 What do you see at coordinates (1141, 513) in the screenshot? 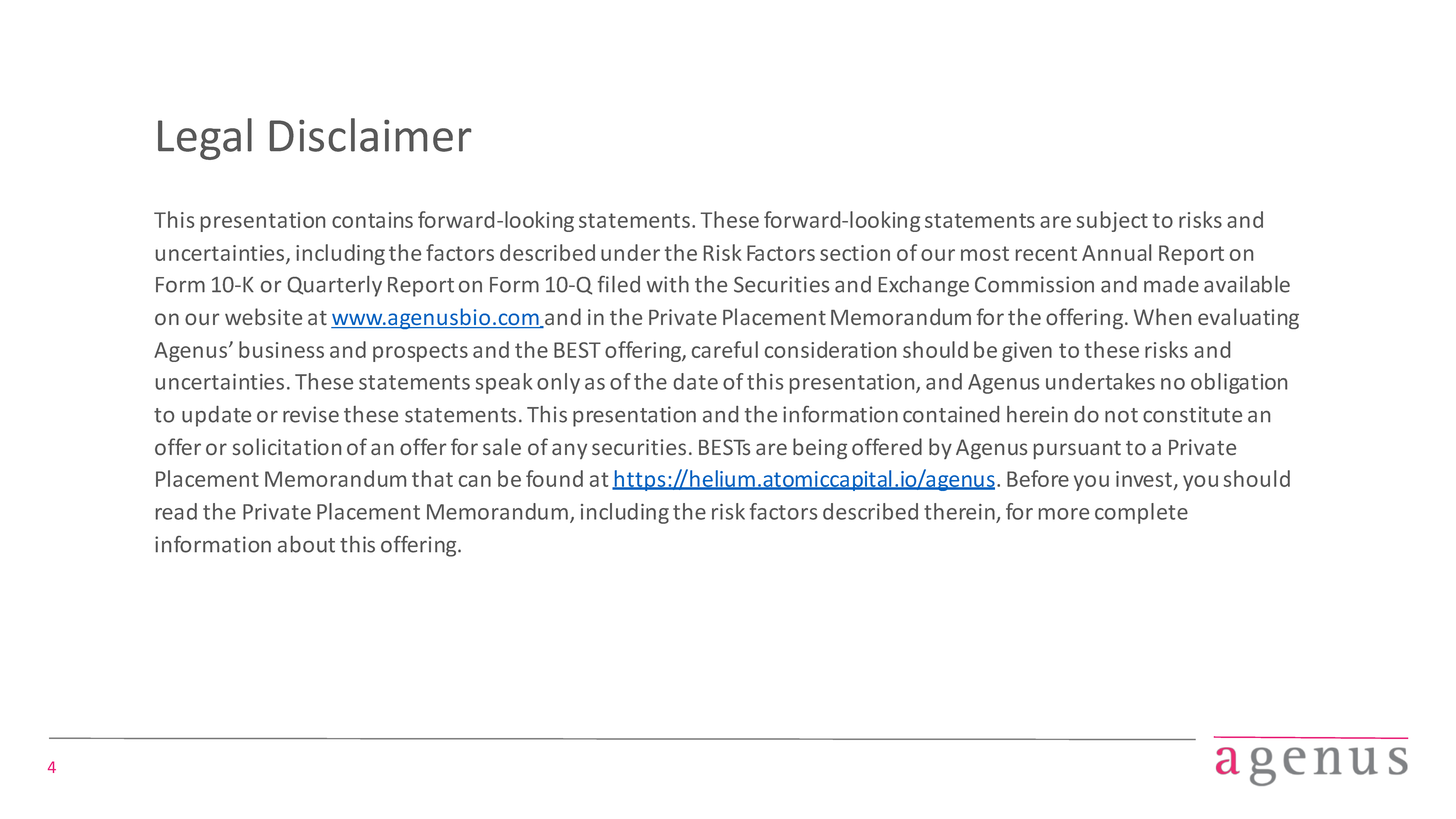
I see `complete` at bounding box center [1141, 513].
